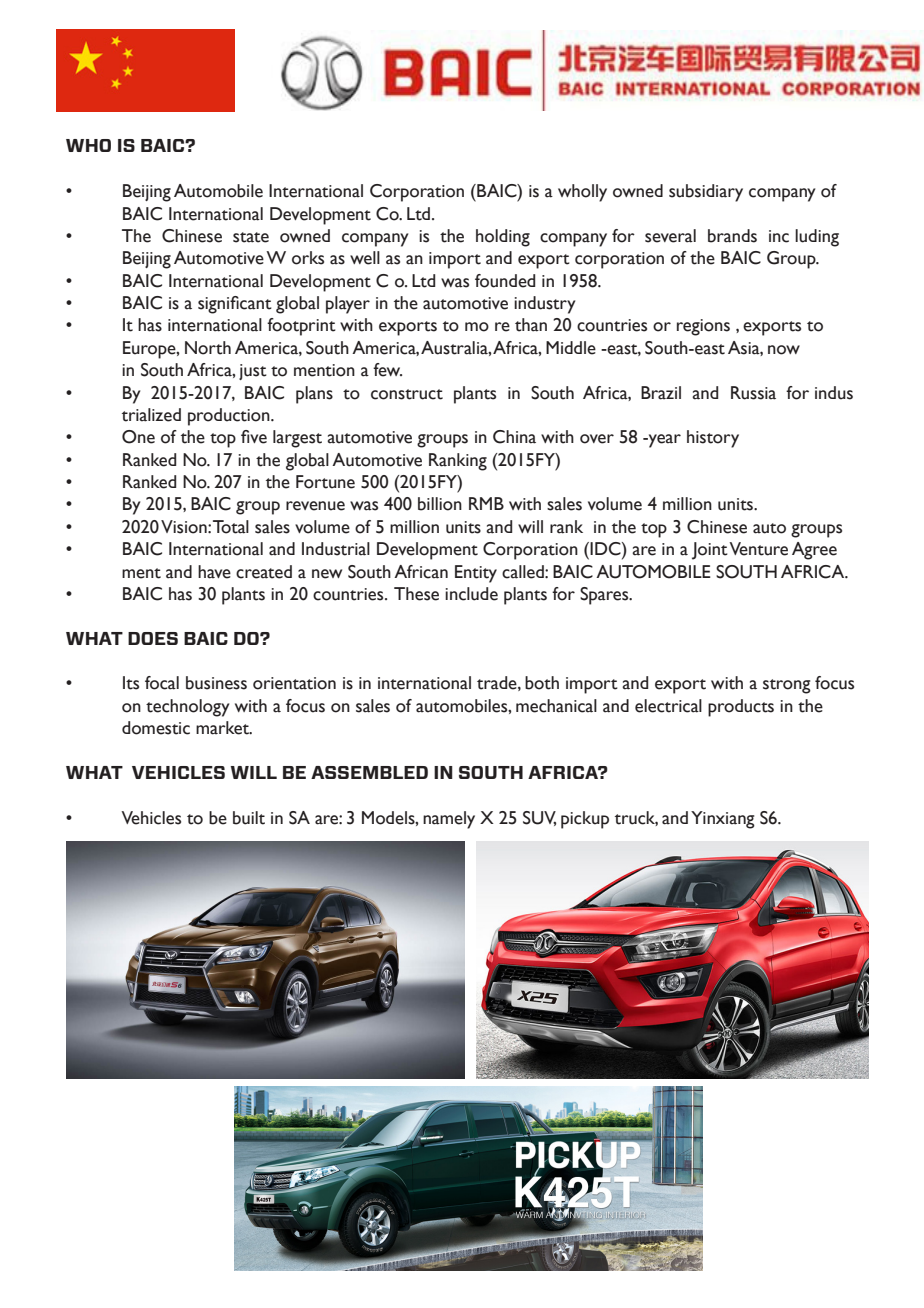 The image size is (924, 1308). Describe the element at coordinates (251, 237) in the document. I see `state` at that location.
